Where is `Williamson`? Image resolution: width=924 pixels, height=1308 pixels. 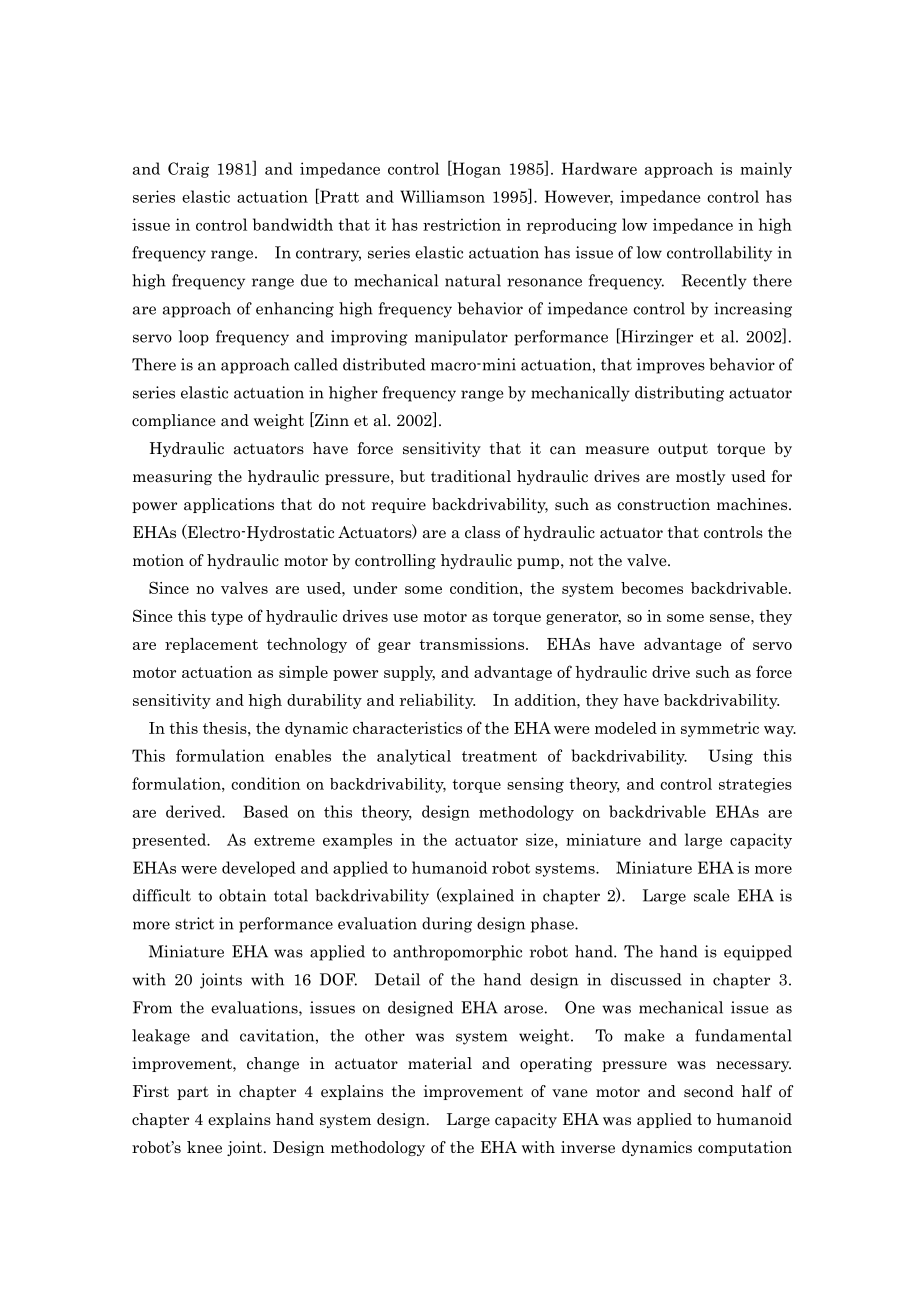 Williamson is located at coordinates (442, 196).
